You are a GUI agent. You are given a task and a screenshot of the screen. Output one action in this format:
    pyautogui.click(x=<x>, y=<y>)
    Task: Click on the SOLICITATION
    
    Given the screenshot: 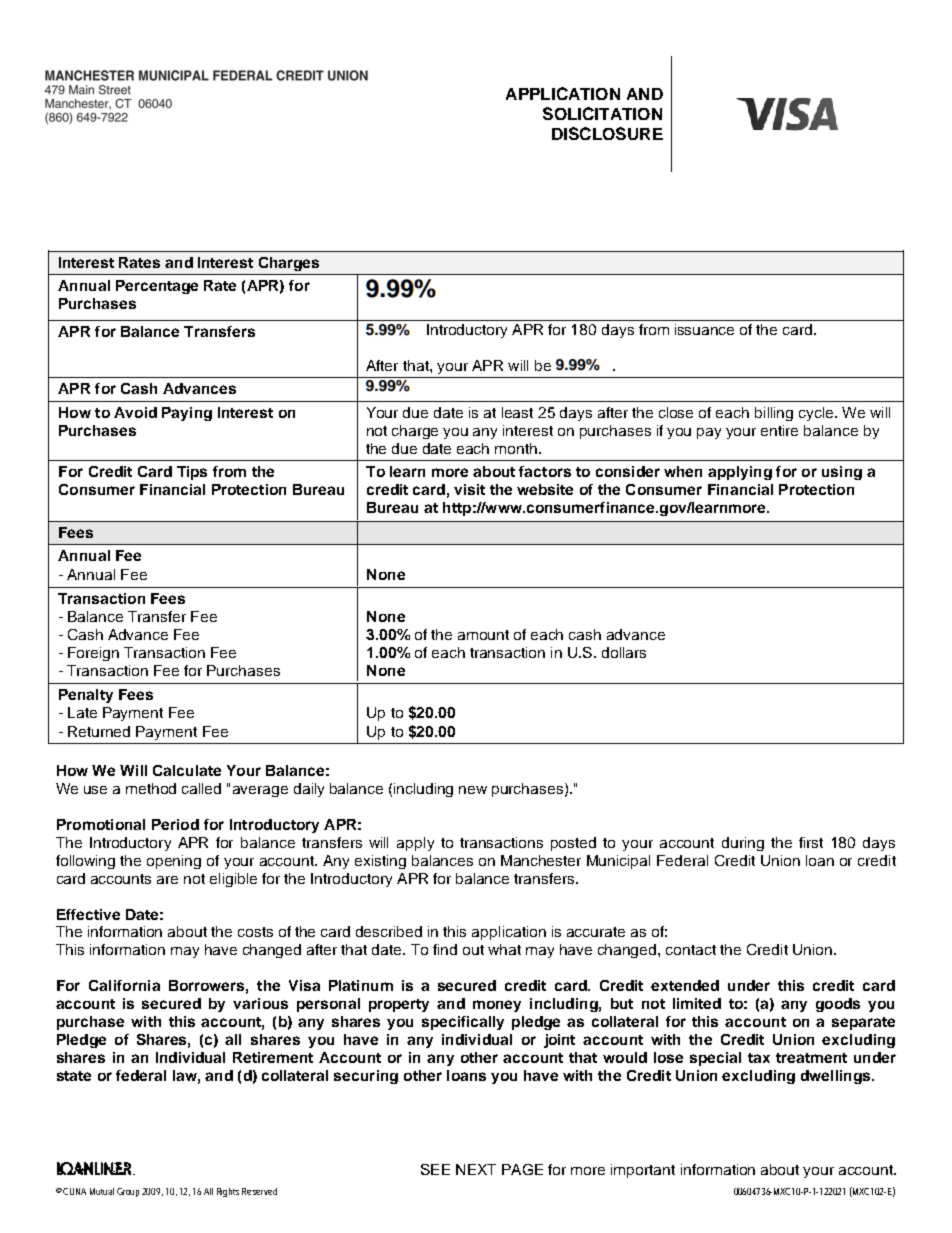 What is the action you would take?
    pyautogui.click(x=602, y=113)
